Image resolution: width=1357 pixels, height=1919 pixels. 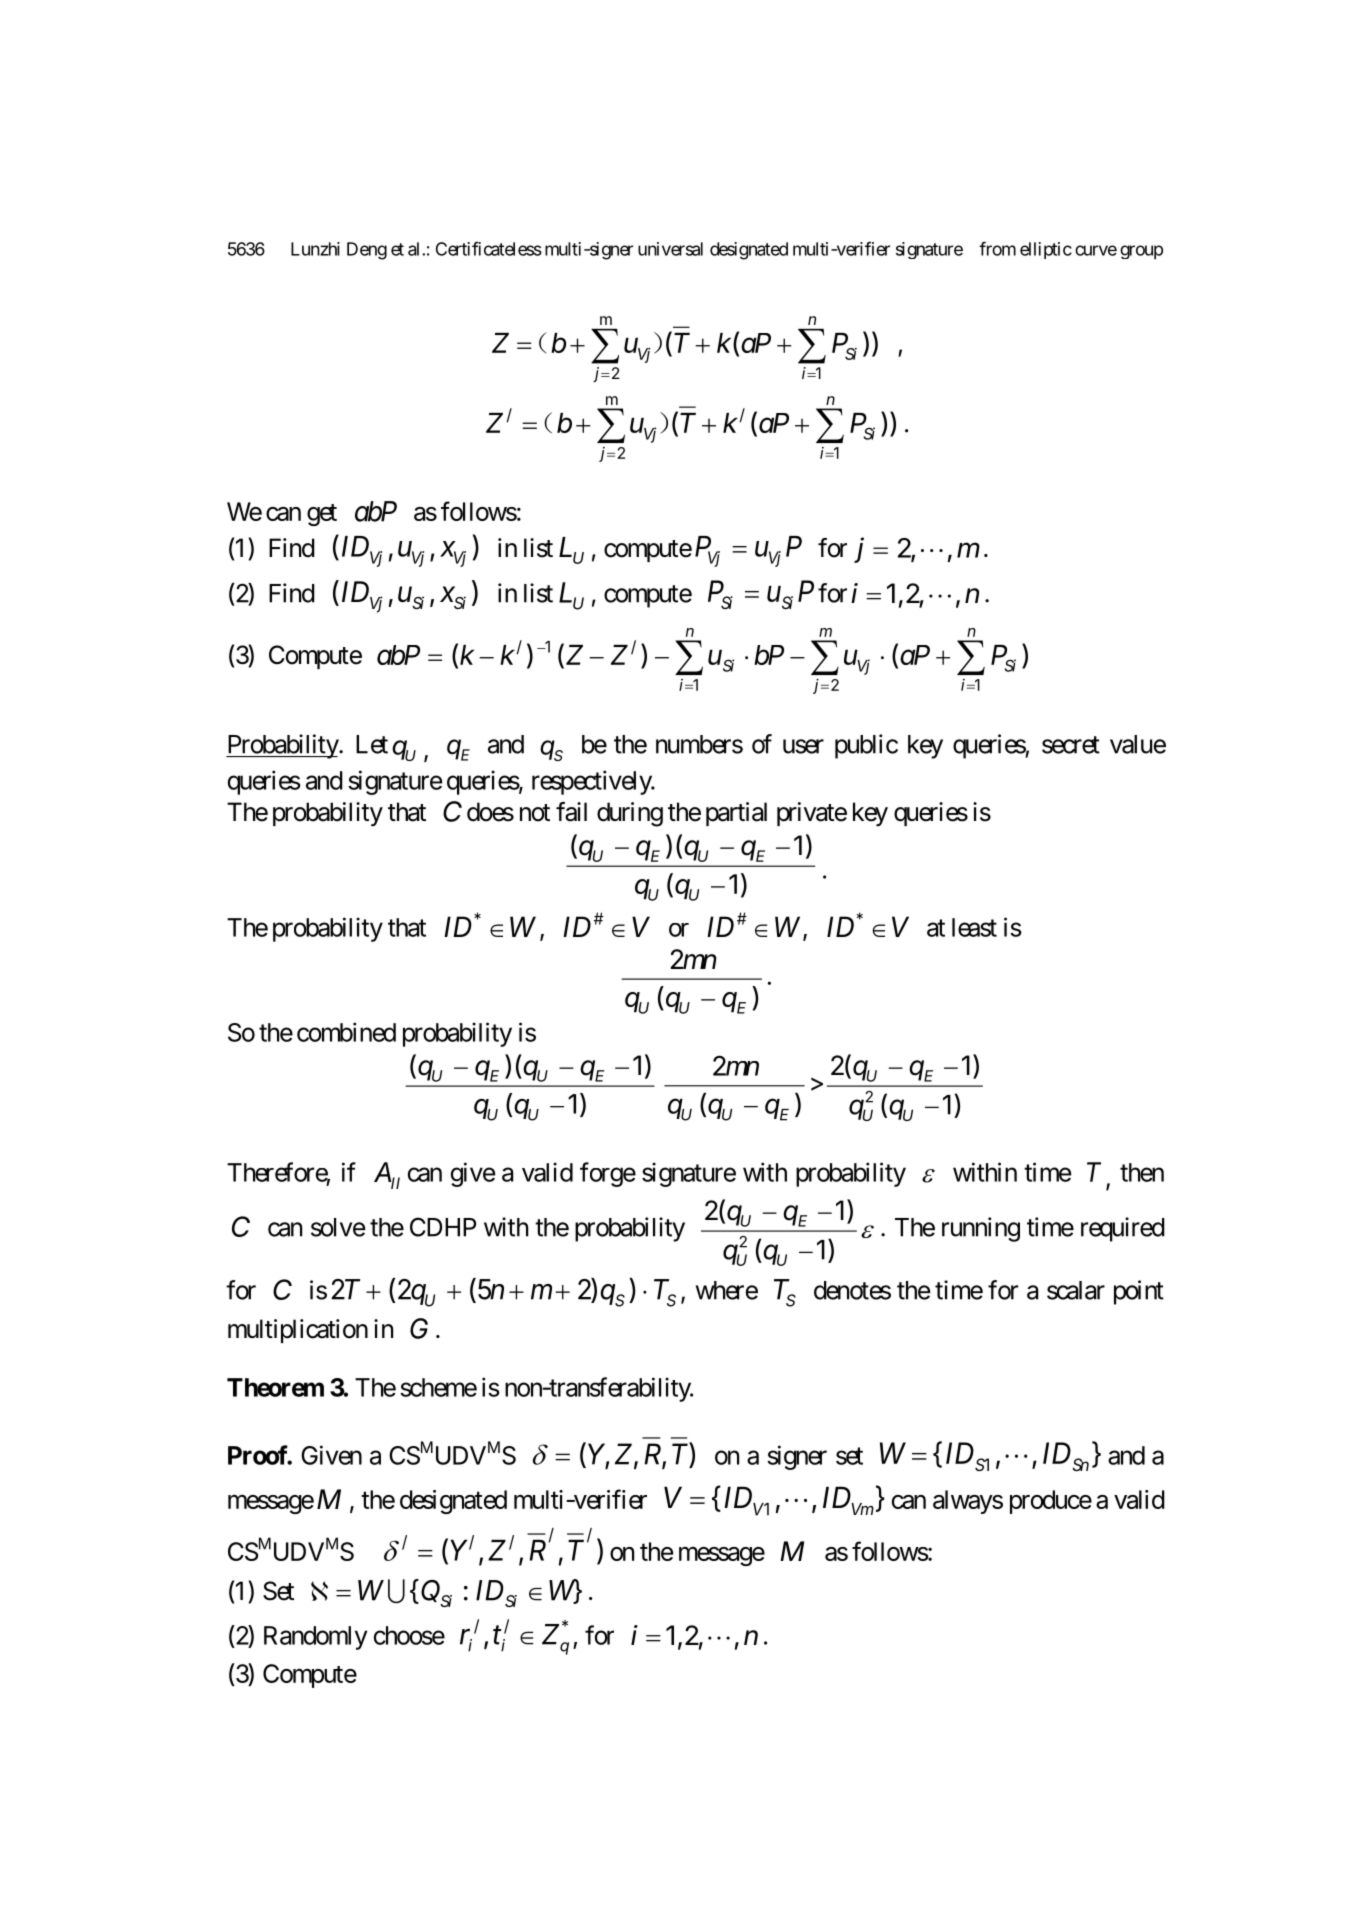 I want to click on secret, so click(x=1071, y=745).
